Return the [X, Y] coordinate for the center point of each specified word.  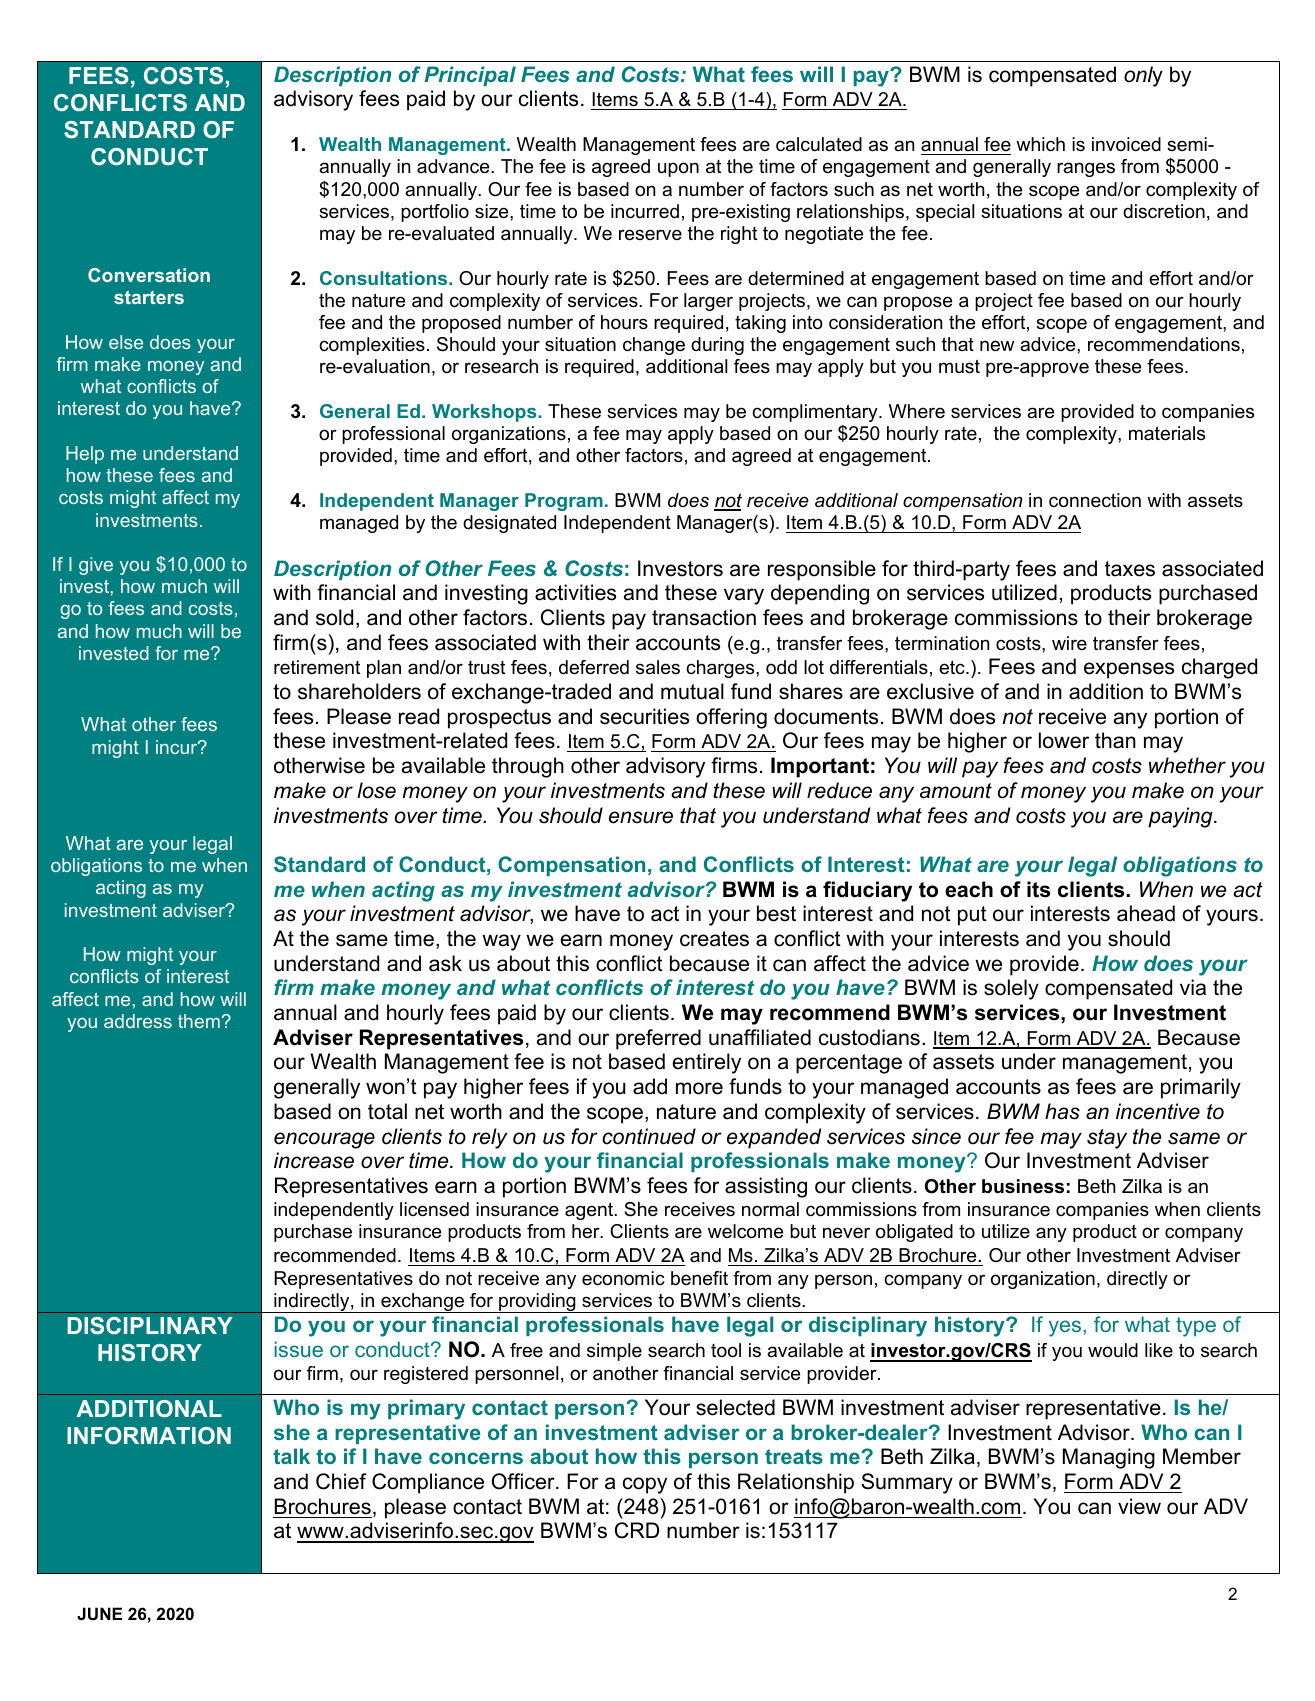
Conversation [149, 275]
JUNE [99, 1613]
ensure [641, 817]
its [1038, 889]
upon [678, 169]
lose [376, 790]
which [1040, 144]
